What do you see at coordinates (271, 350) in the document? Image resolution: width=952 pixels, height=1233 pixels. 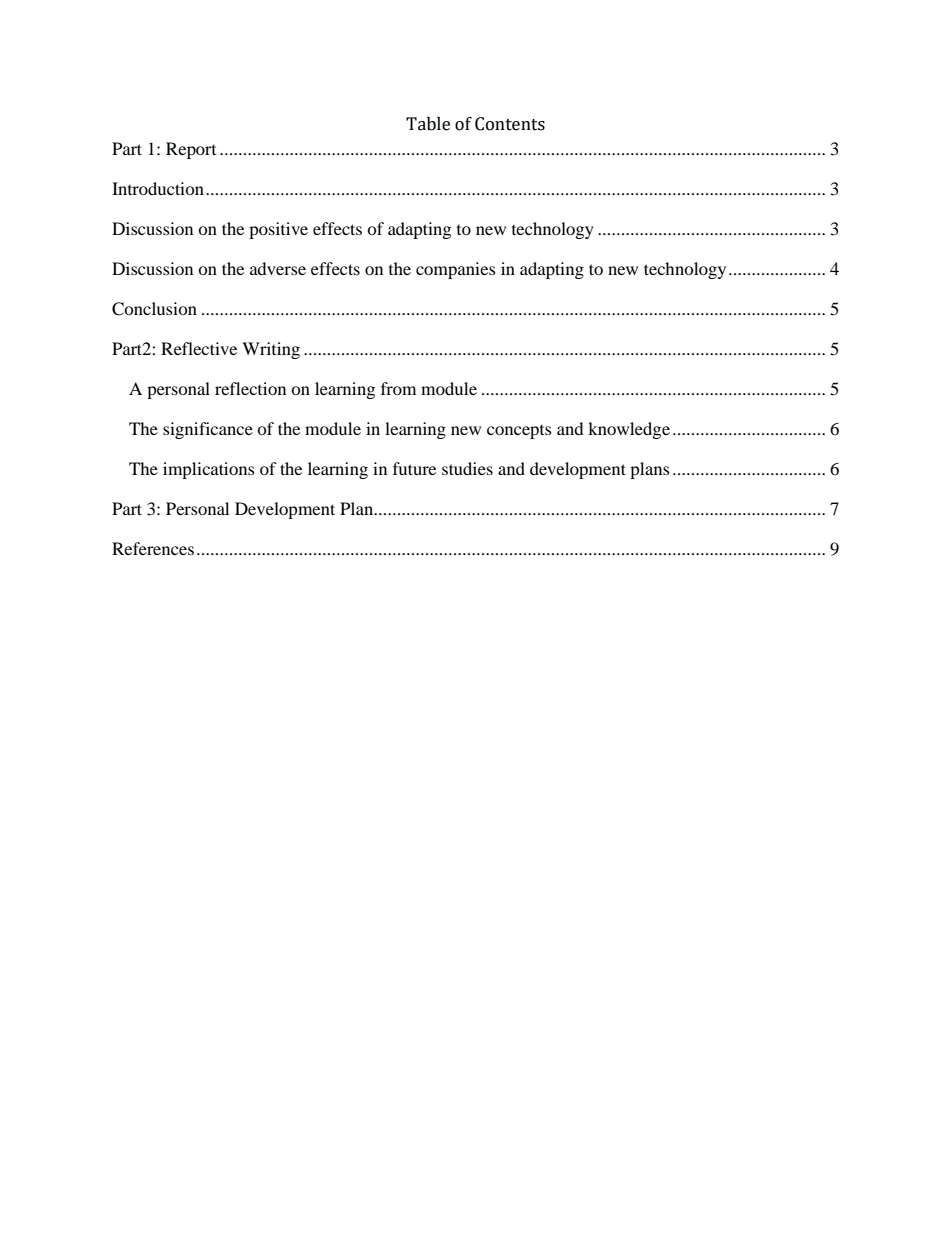 I see `Writing` at bounding box center [271, 350].
